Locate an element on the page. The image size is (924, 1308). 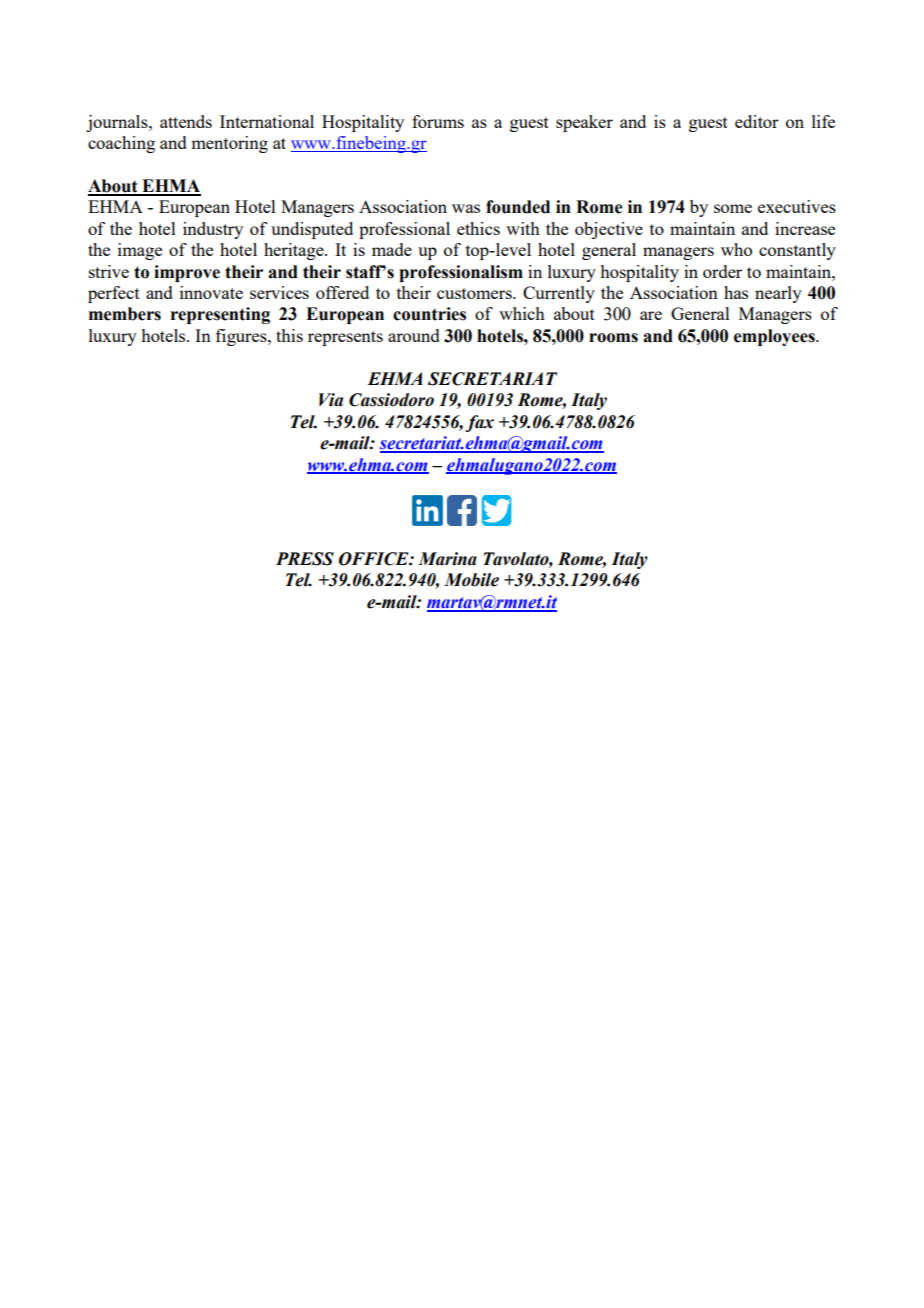
rooms is located at coordinates (613, 338).
